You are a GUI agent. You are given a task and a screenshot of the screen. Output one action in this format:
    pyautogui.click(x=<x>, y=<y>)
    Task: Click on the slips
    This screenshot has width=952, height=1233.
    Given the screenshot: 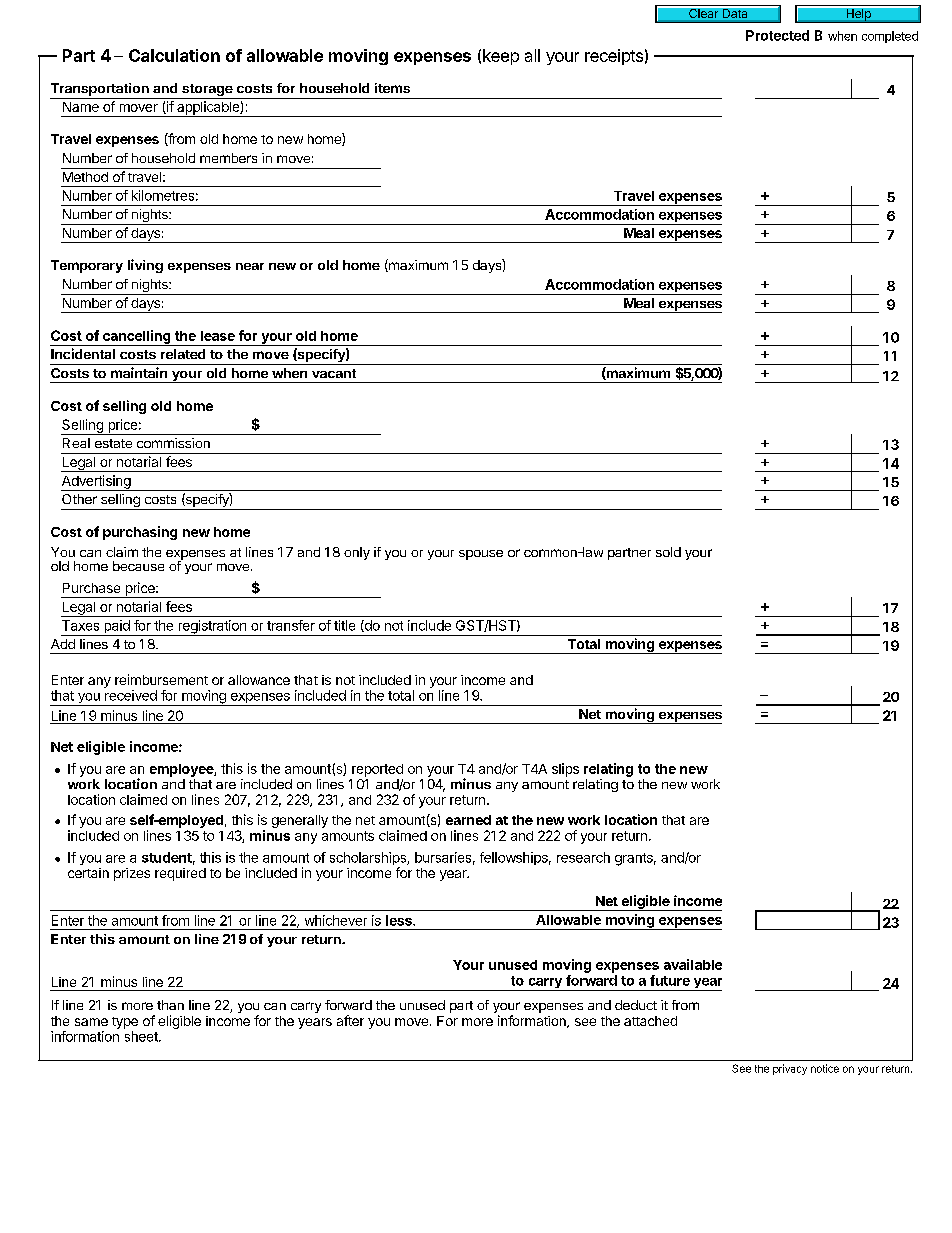 What is the action you would take?
    pyautogui.click(x=565, y=770)
